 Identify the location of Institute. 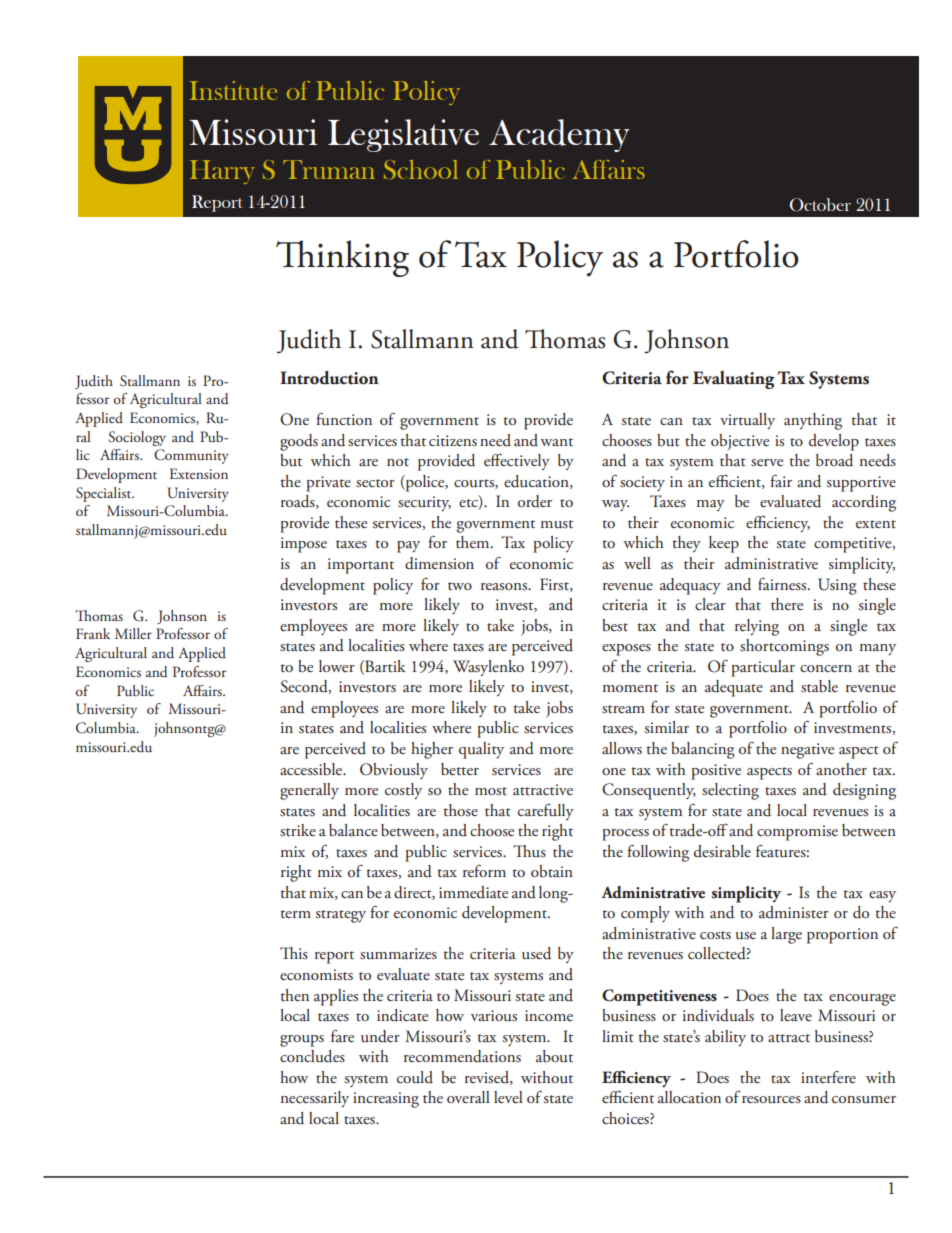
(233, 90).
